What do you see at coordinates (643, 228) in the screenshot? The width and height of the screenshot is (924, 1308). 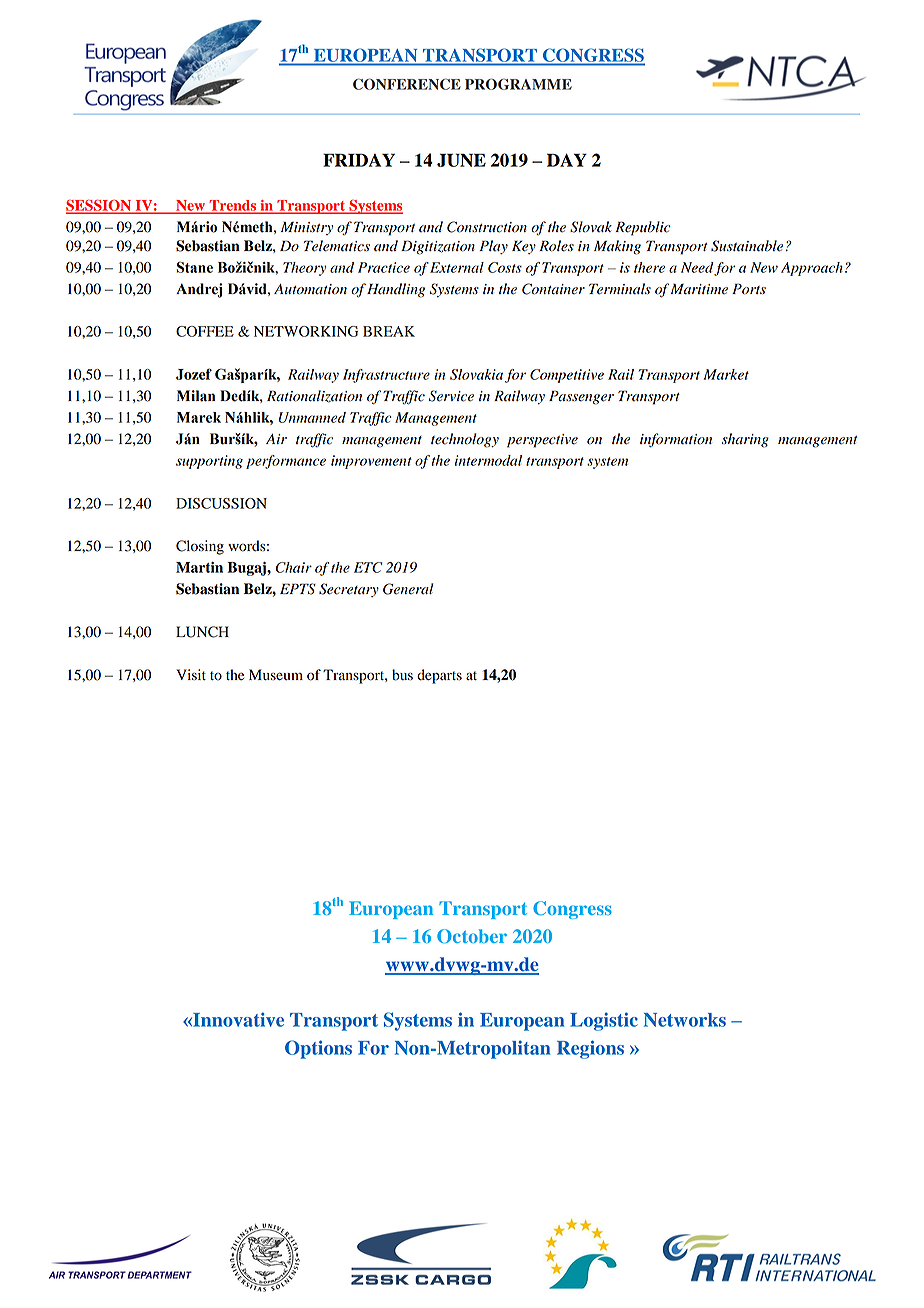 I see `Republic` at bounding box center [643, 228].
